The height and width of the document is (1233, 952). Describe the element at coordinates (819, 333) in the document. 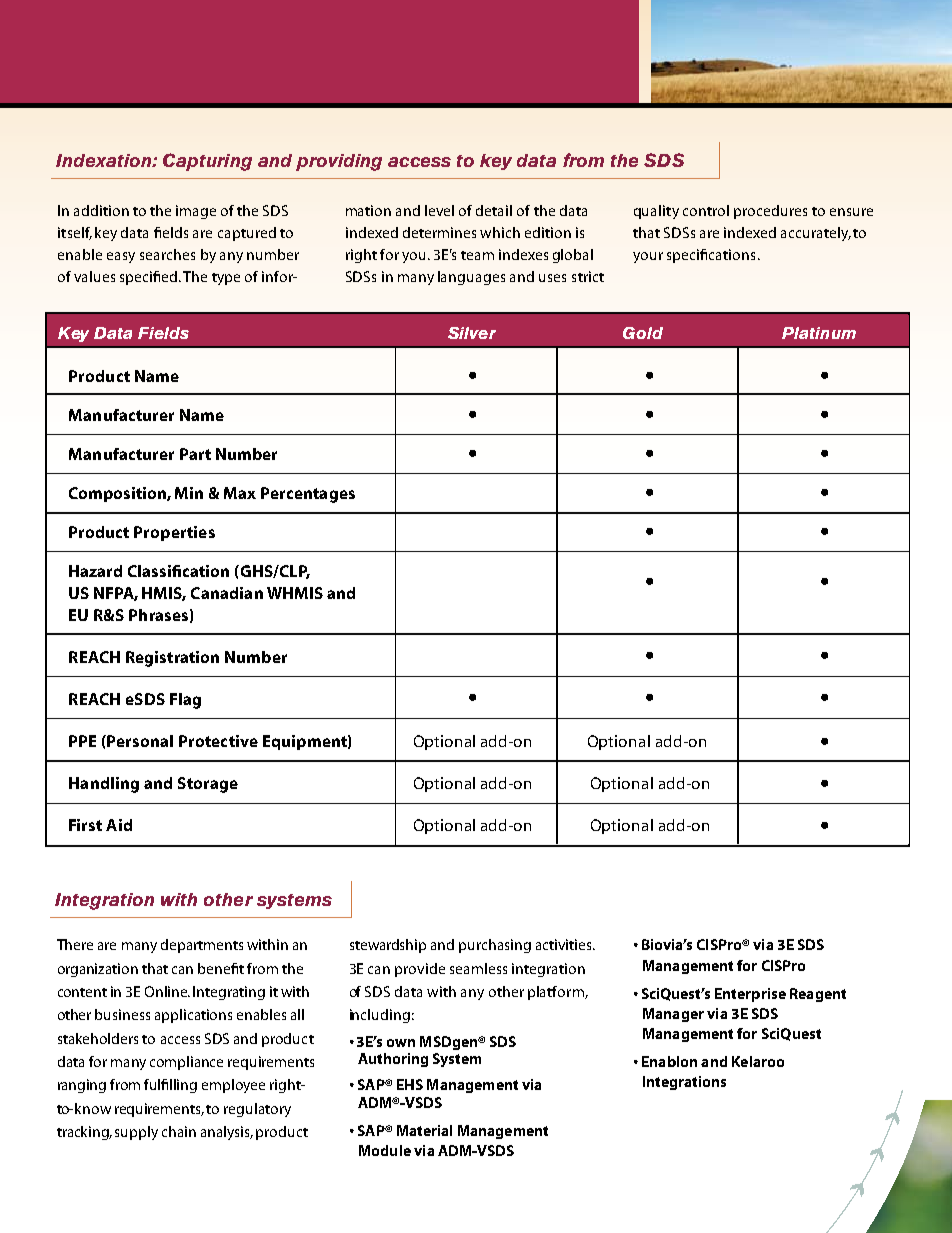

I see `Platinum` at that location.
